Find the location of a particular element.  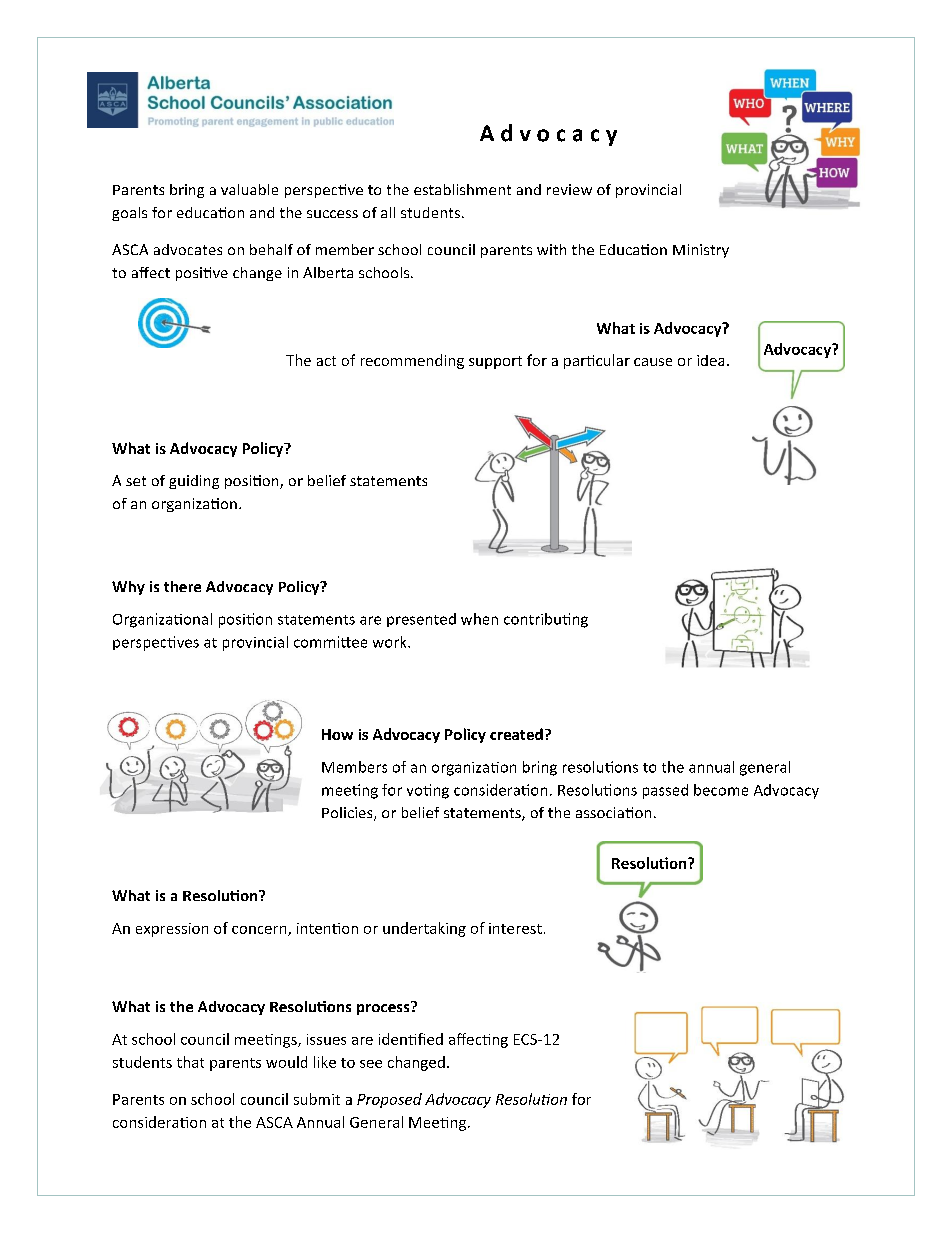

presented is located at coordinates (421, 620).
